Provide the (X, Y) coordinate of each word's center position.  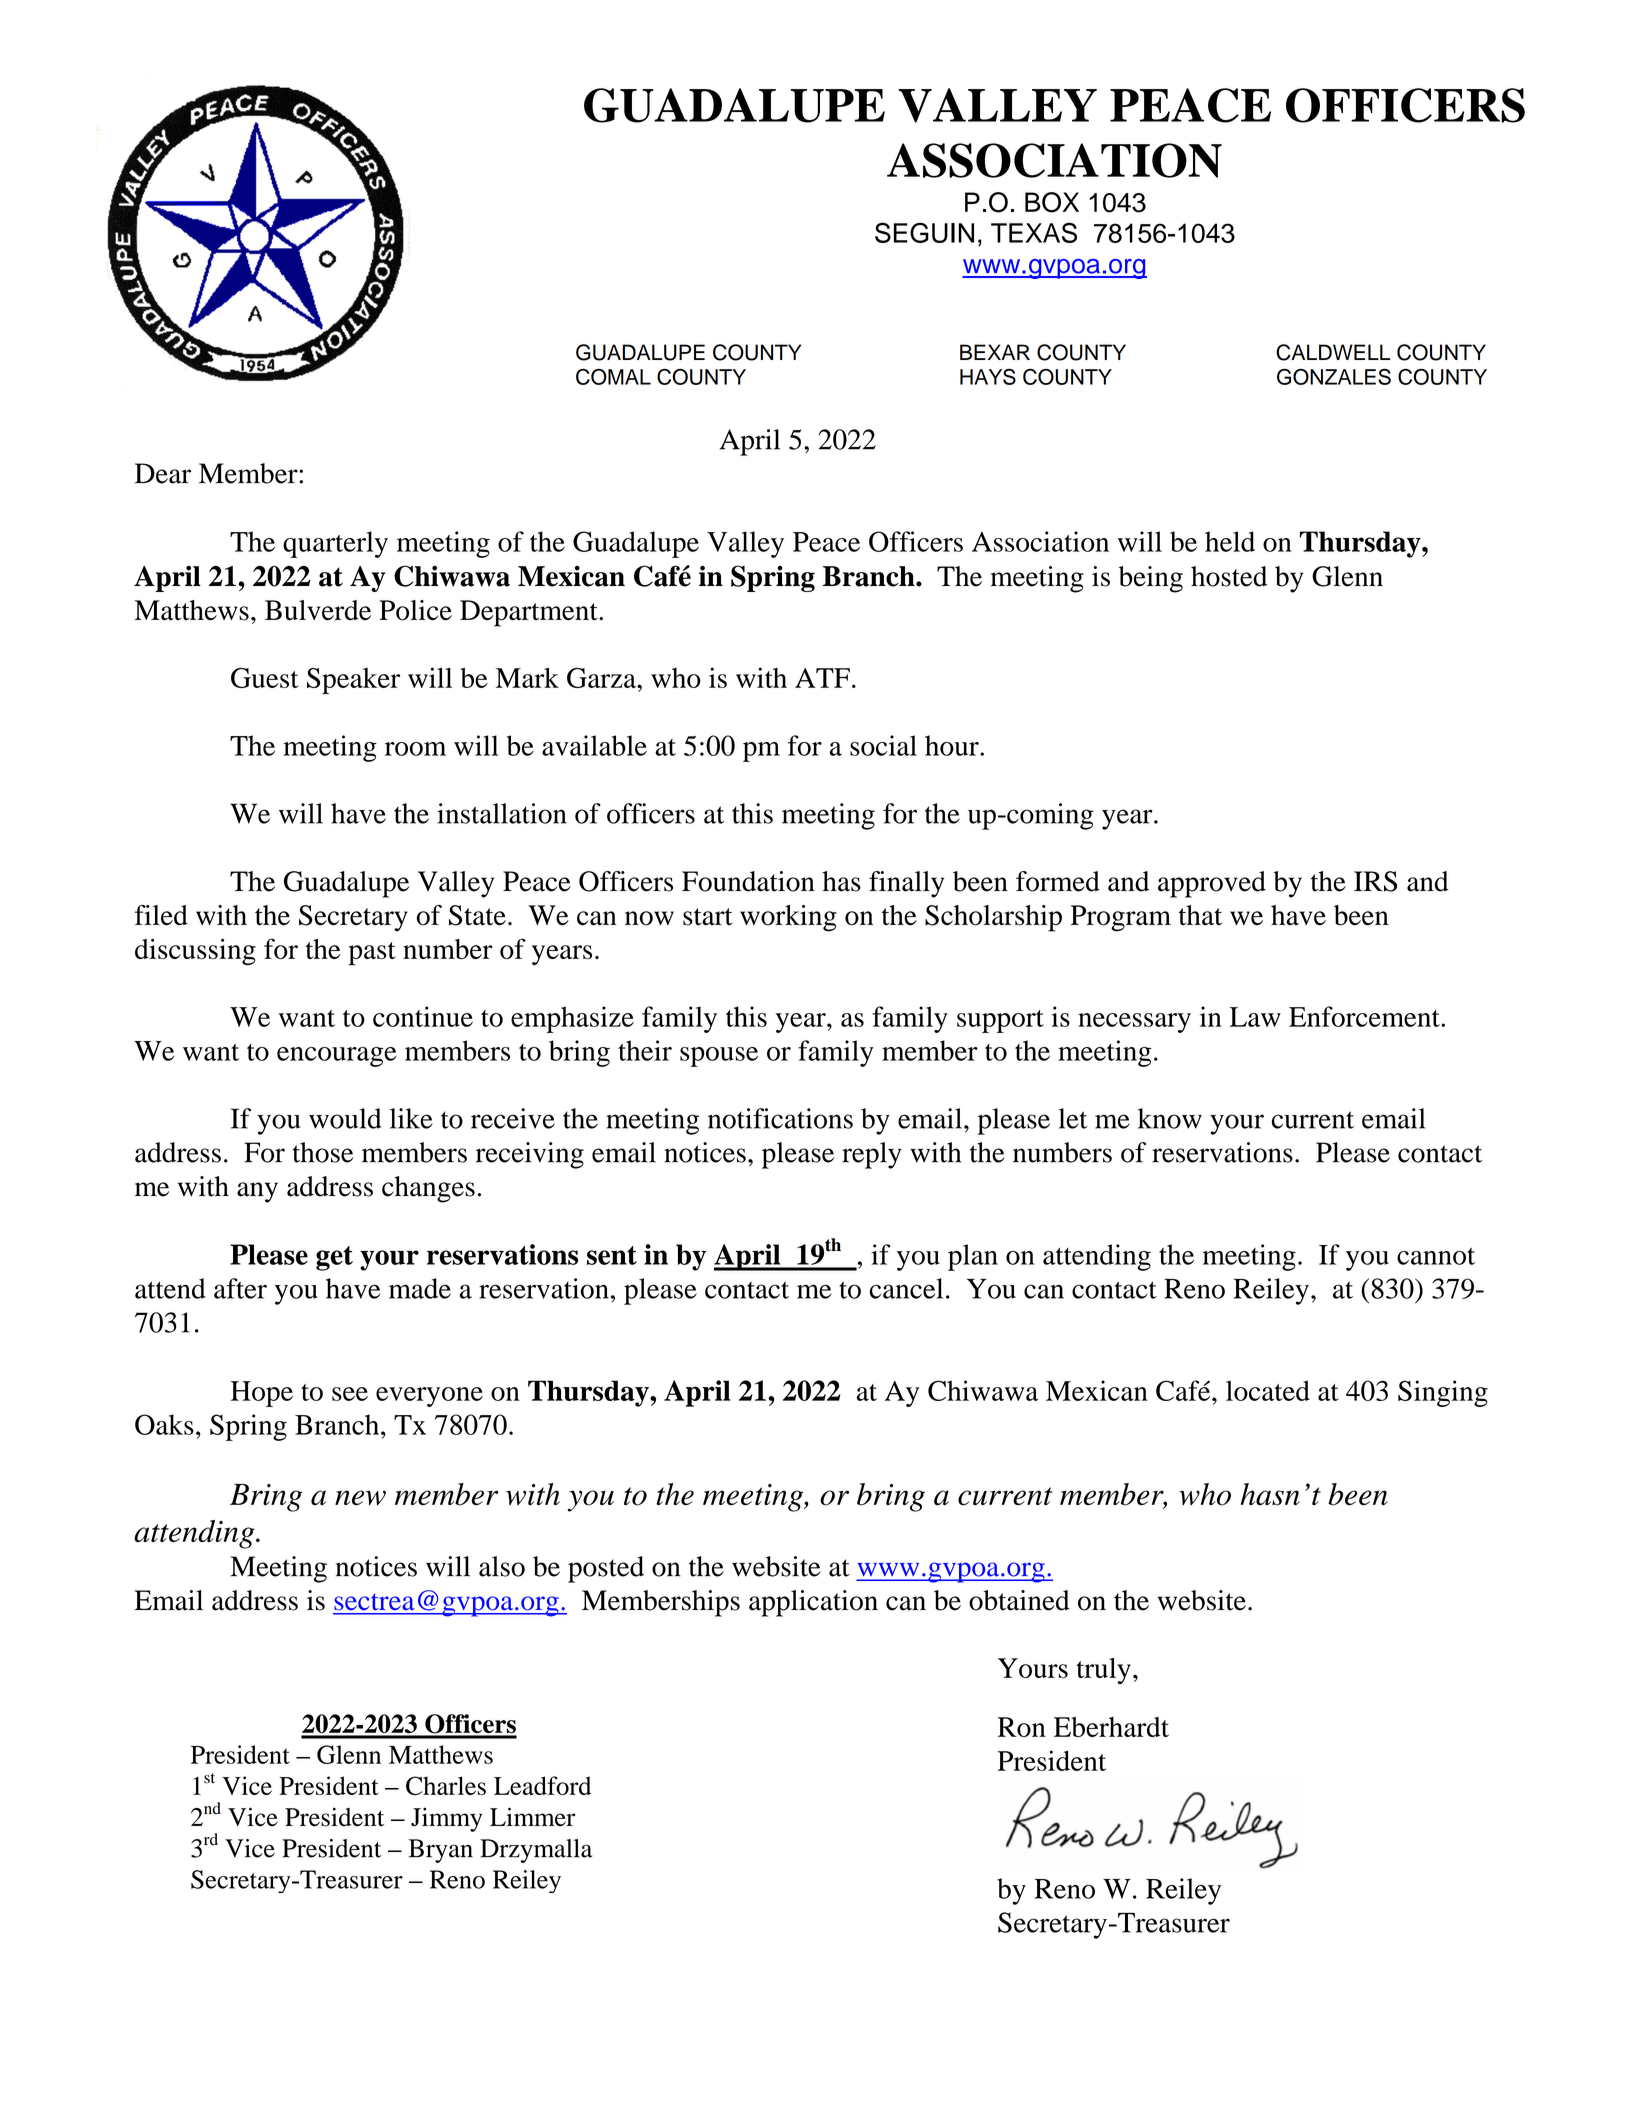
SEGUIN (924, 232)
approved (1212, 884)
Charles (446, 1785)
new (360, 1498)
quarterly (335, 544)
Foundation (748, 881)
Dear (163, 473)
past (372, 954)
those (322, 1152)
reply (872, 1155)
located (1268, 1390)
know (1170, 1118)
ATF (822, 678)
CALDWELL (1333, 352)
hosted (1229, 576)
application (813, 1603)
